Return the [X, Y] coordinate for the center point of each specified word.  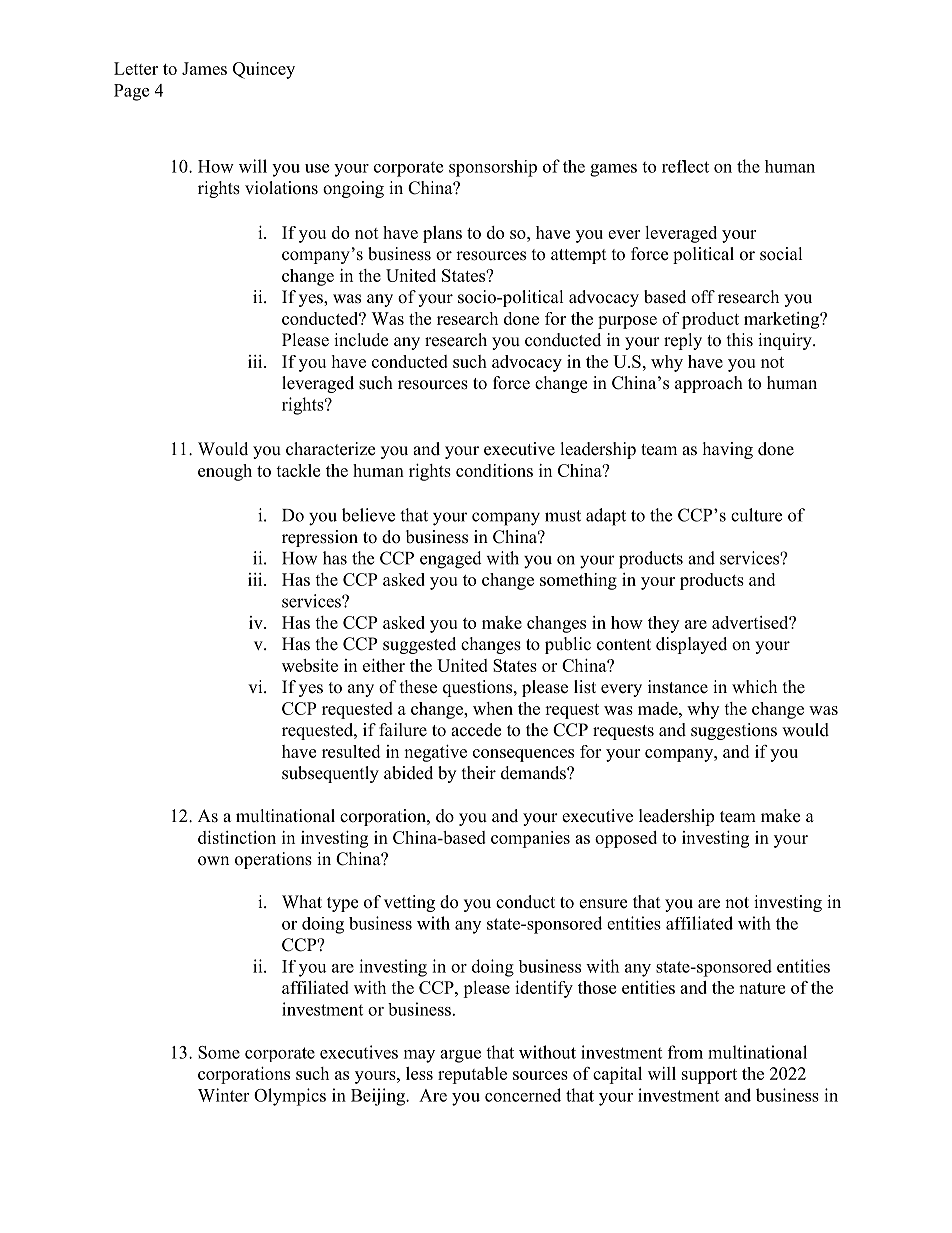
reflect [685, 166]
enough [225, 472]
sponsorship [493, 168]
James [204, 68]
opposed [626, 839]
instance [678, 687]
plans [442, 234]
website [310, 665]
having [728, 450]
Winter [223, 1095]
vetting [409, 903]
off [703, 297]
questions [477, 688]
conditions [494, 470]
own [213, 861]
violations [281, 188]
